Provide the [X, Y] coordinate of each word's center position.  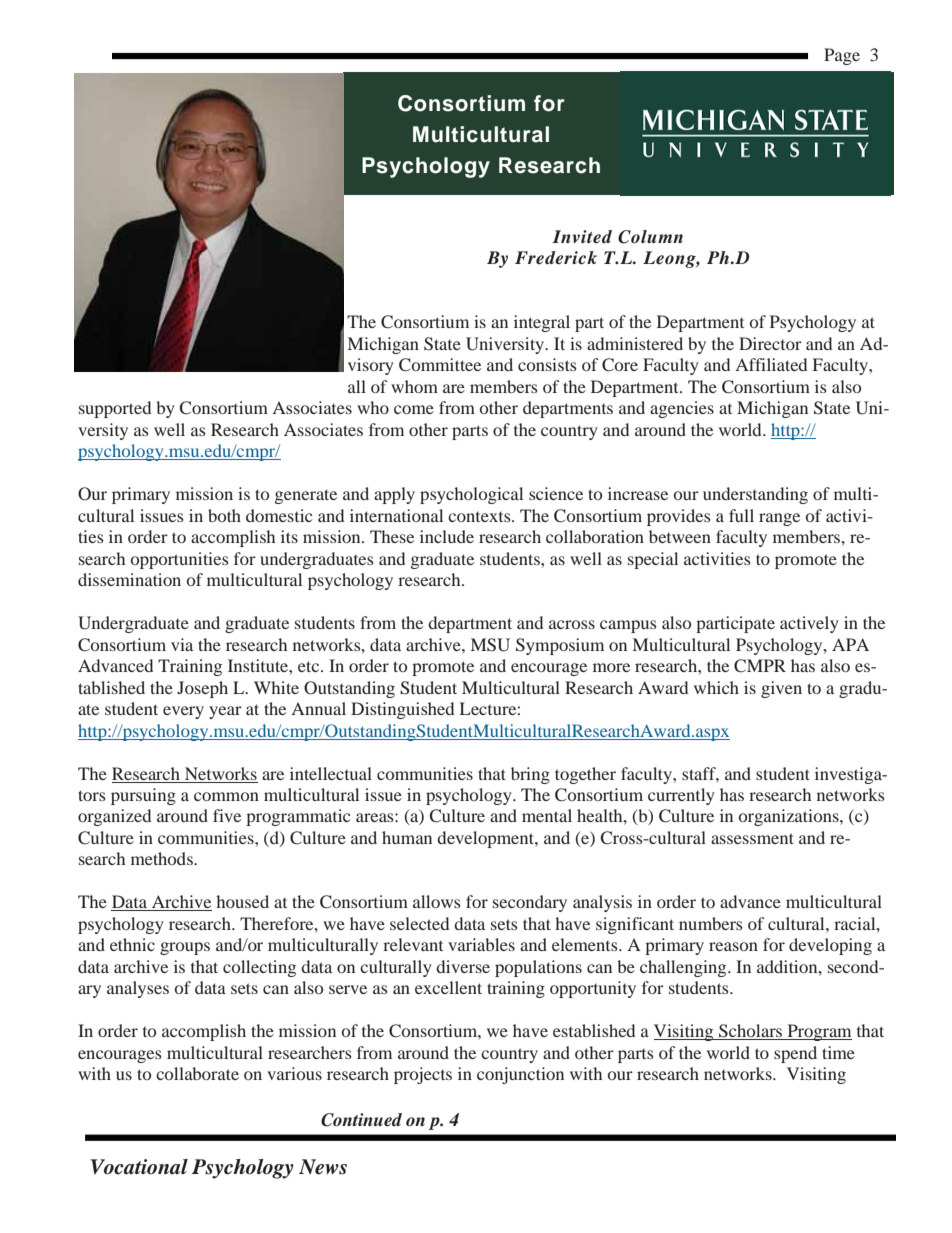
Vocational [139, 1167]
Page [842, 56]
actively [809, 624]
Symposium [560, 646]
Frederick [556, 258]
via [182, 644]
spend [795, 1054]
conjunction [520, 1075]
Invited [582, 236]
